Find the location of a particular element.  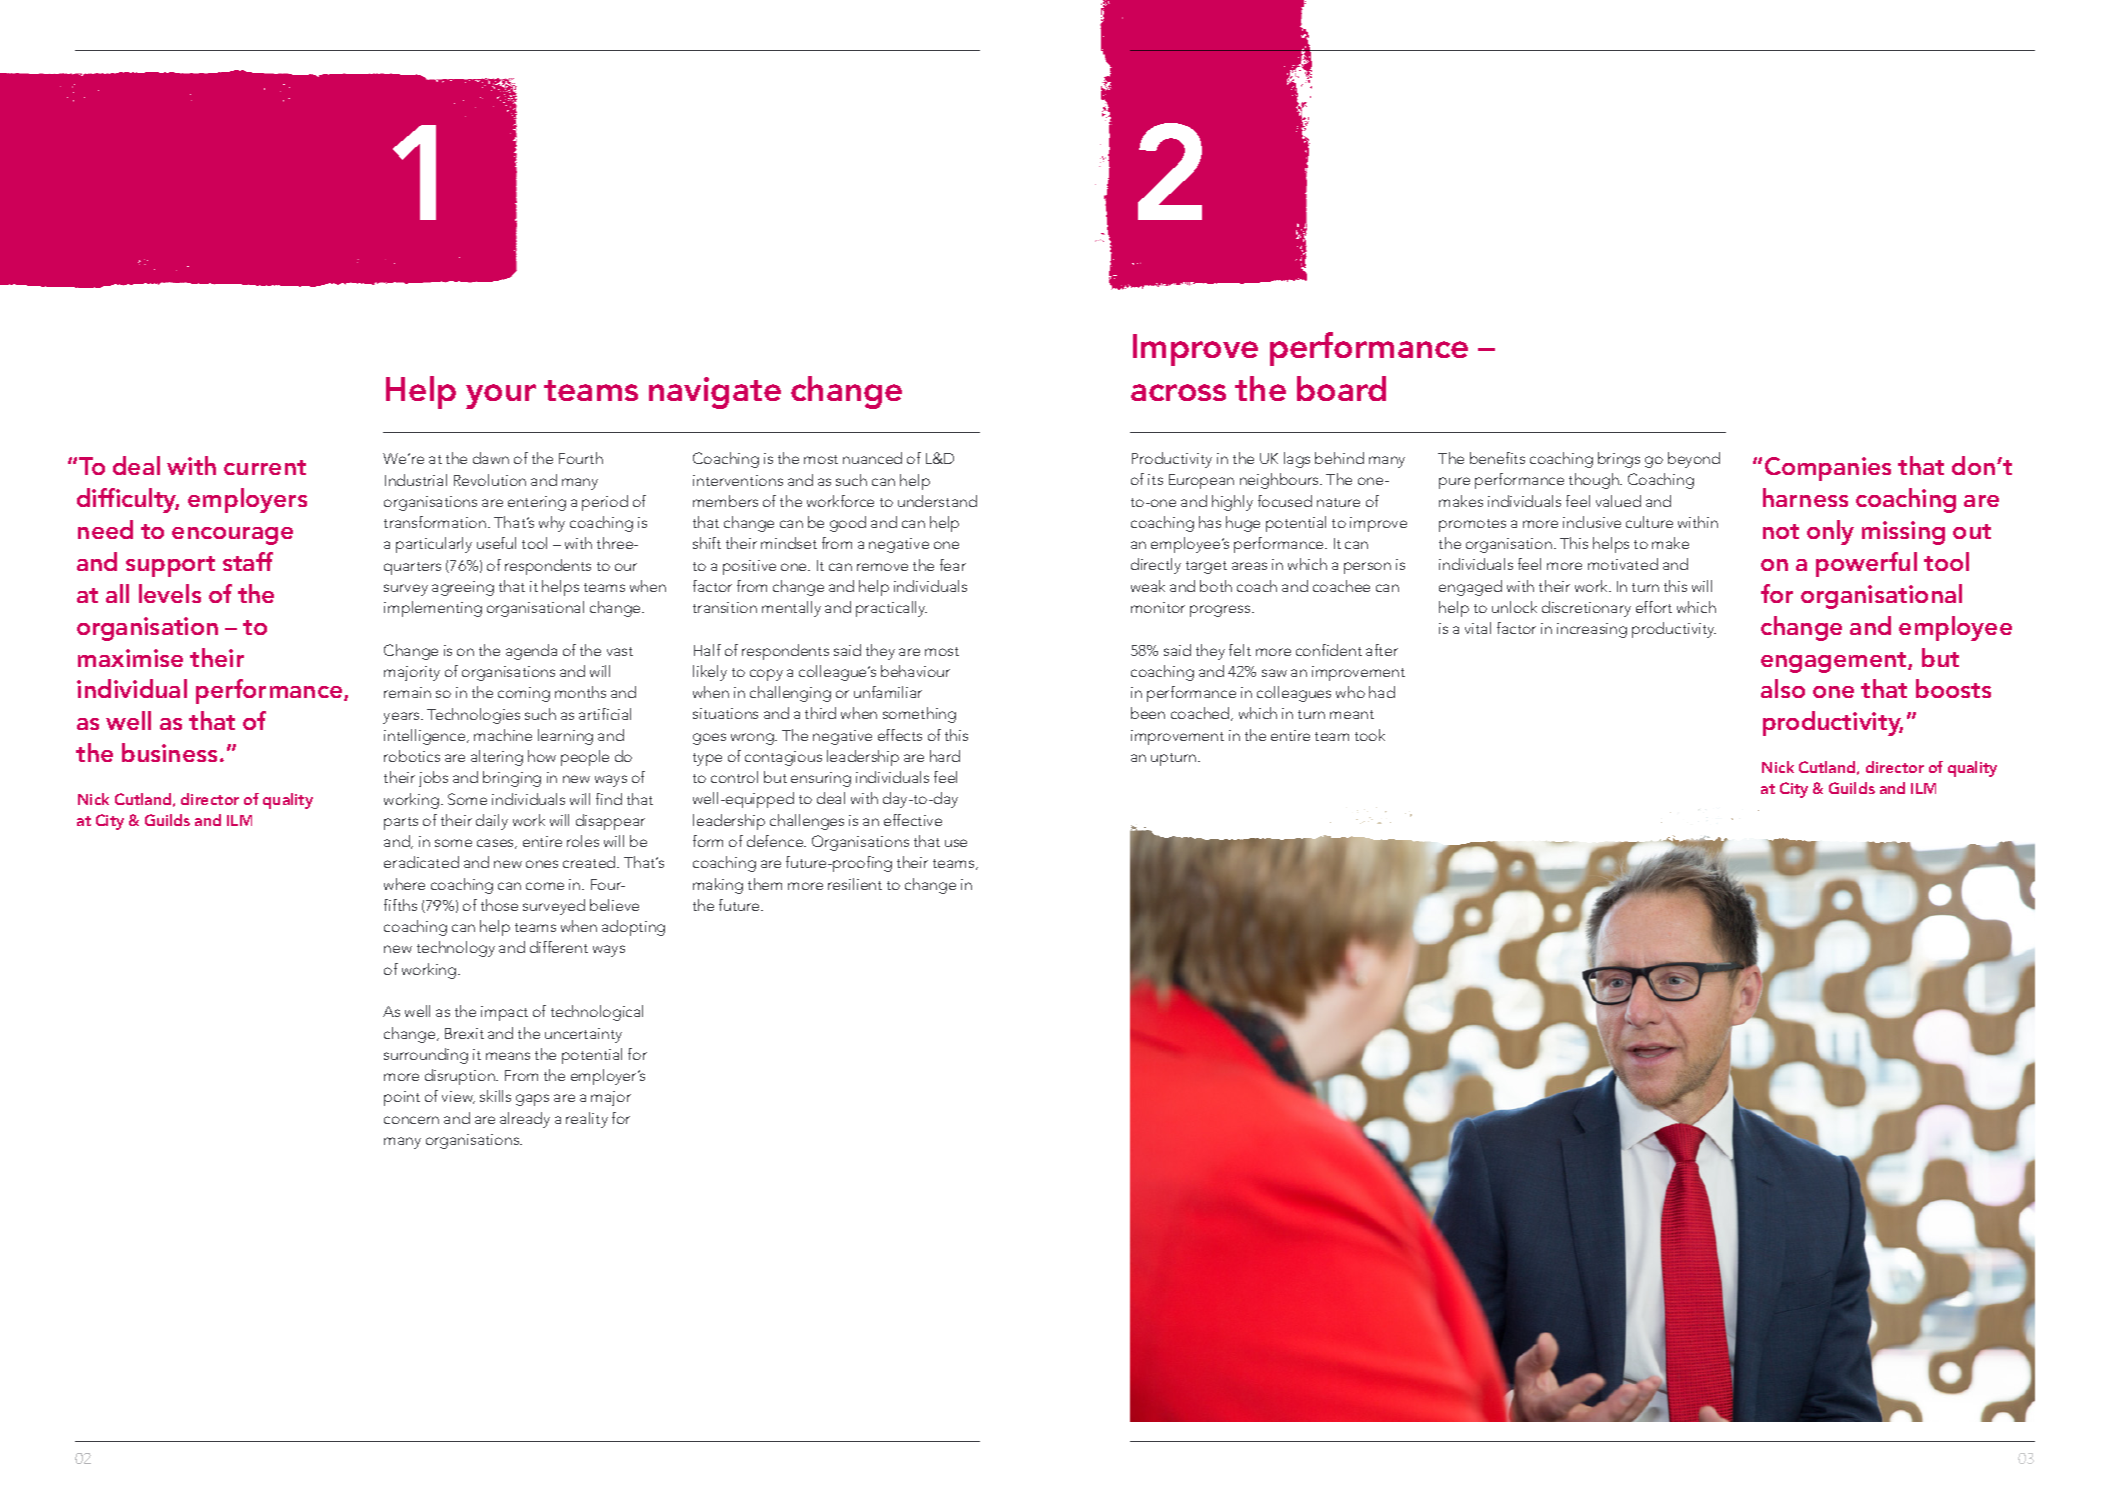

beyond is located at coordinates (1694, 460).
